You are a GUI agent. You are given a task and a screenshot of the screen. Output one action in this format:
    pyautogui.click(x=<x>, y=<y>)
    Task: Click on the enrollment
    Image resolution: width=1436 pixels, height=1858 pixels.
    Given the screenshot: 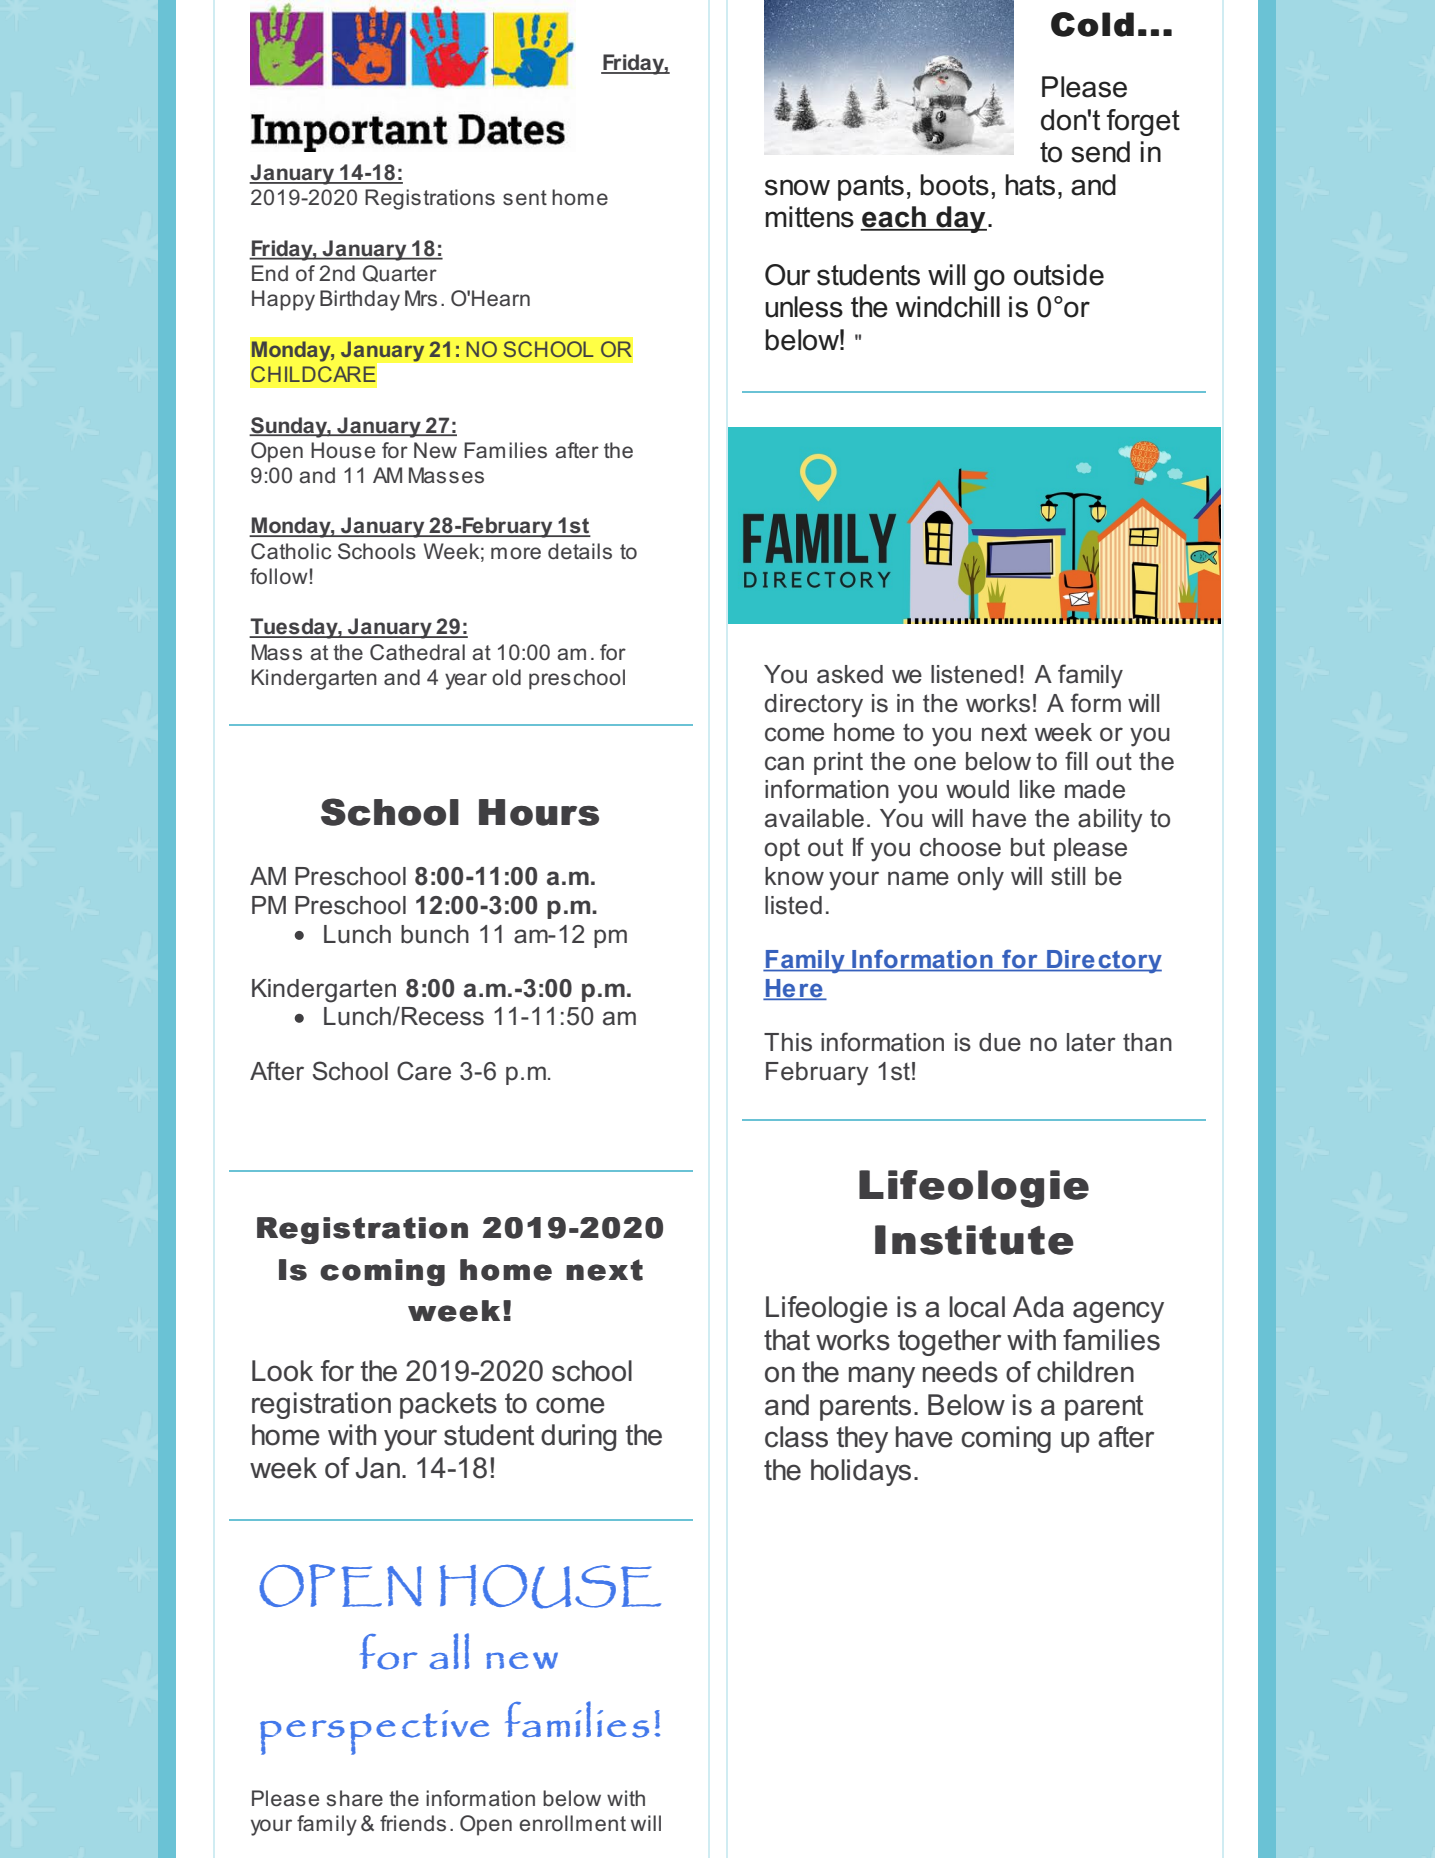 What is the action you would take?
    pyautogui.click(x=572, y=1823)
